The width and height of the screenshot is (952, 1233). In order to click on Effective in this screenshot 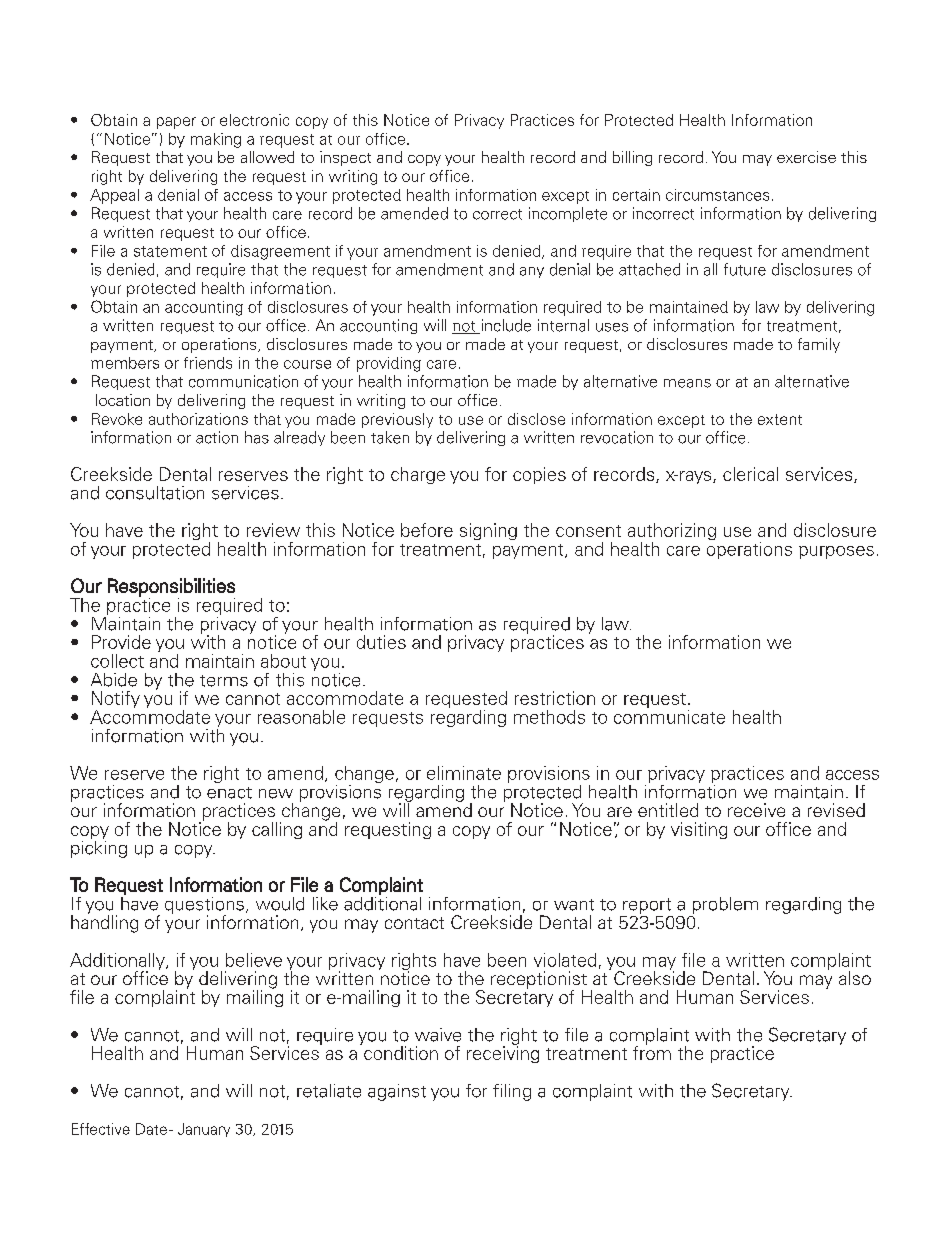, I will do `click(101, 1129)`.
